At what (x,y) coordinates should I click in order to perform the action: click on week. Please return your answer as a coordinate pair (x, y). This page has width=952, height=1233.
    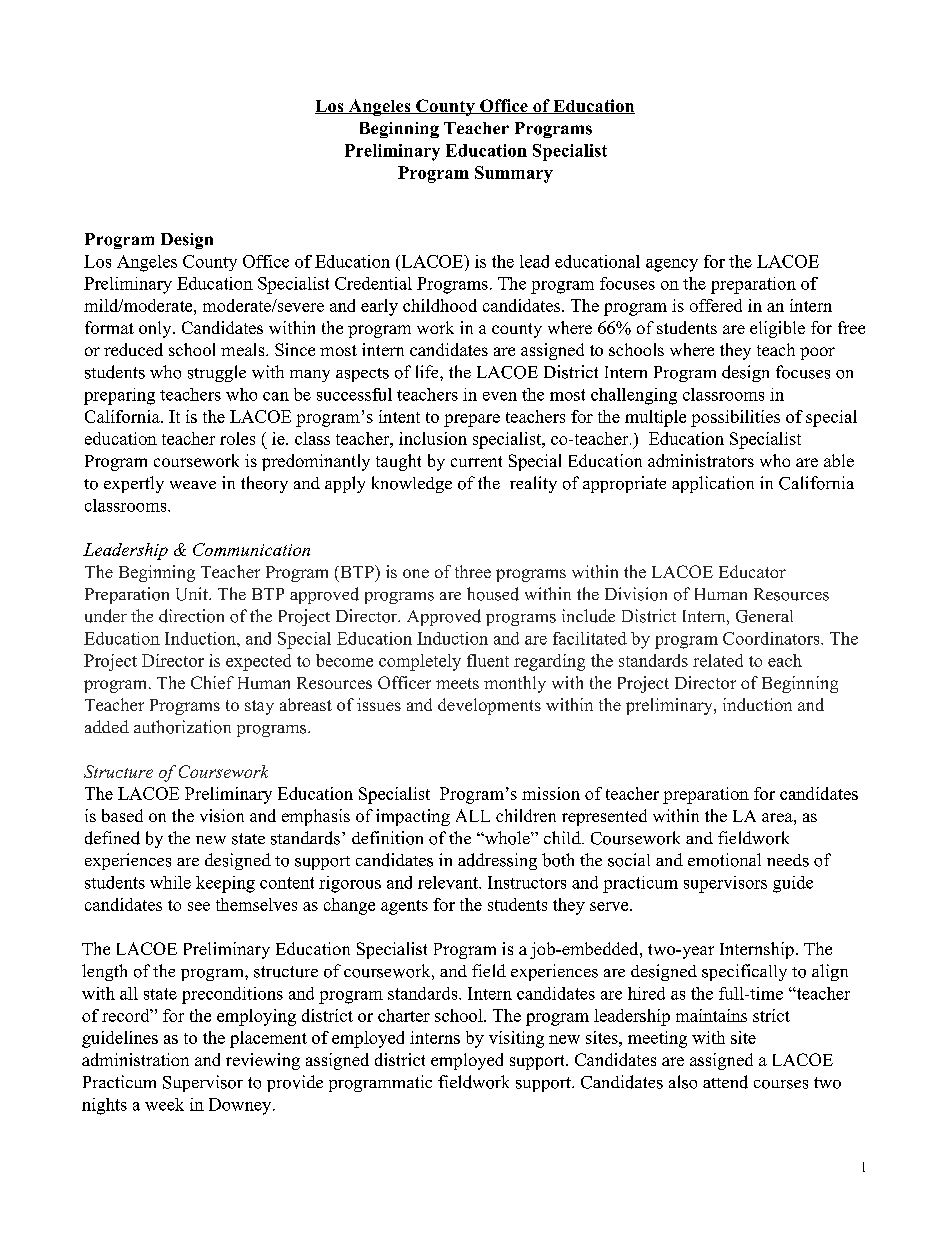
    Looking at the image, I should click on (164, 1104).
